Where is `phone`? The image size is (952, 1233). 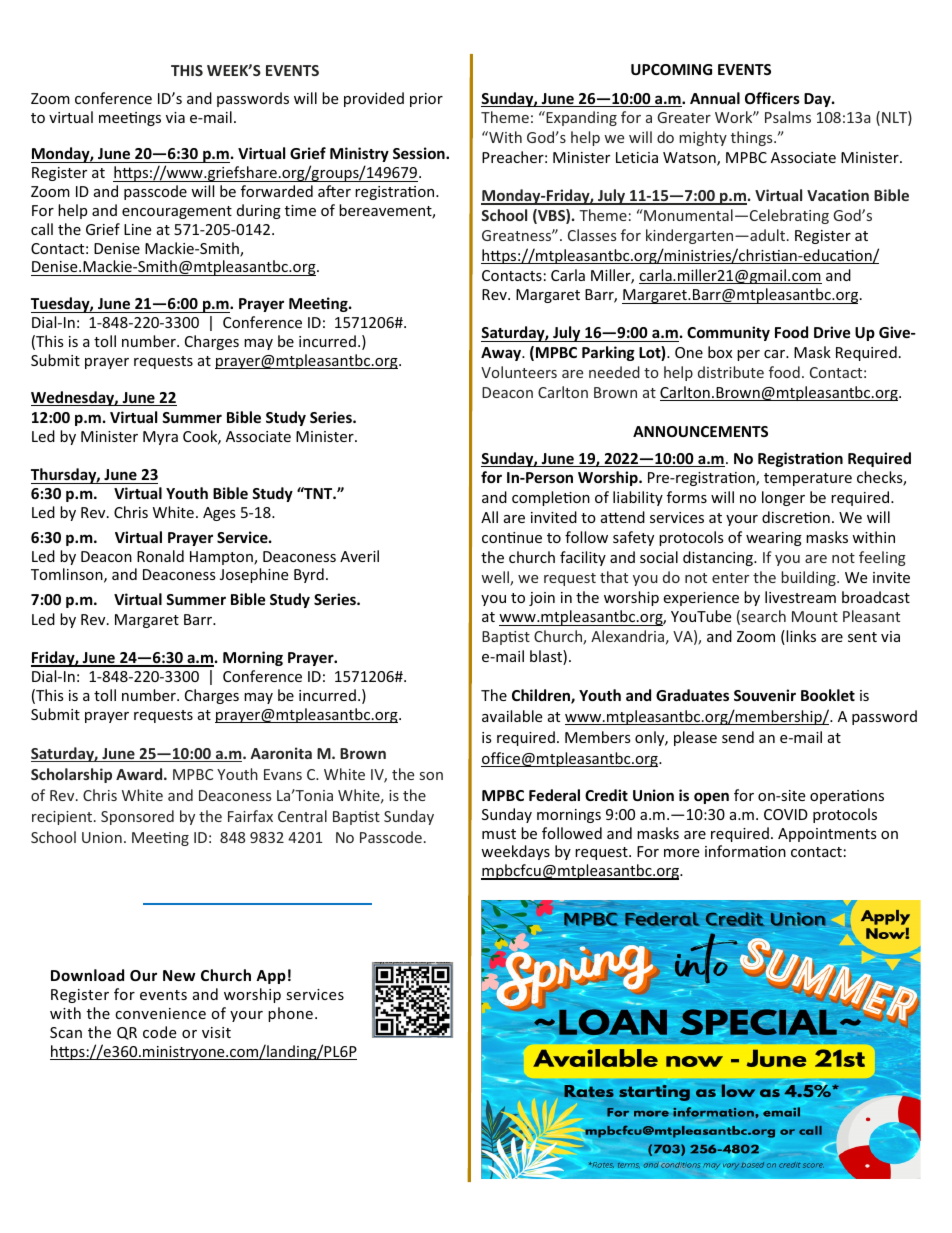 phone is located at coordinates (290, 1014).
